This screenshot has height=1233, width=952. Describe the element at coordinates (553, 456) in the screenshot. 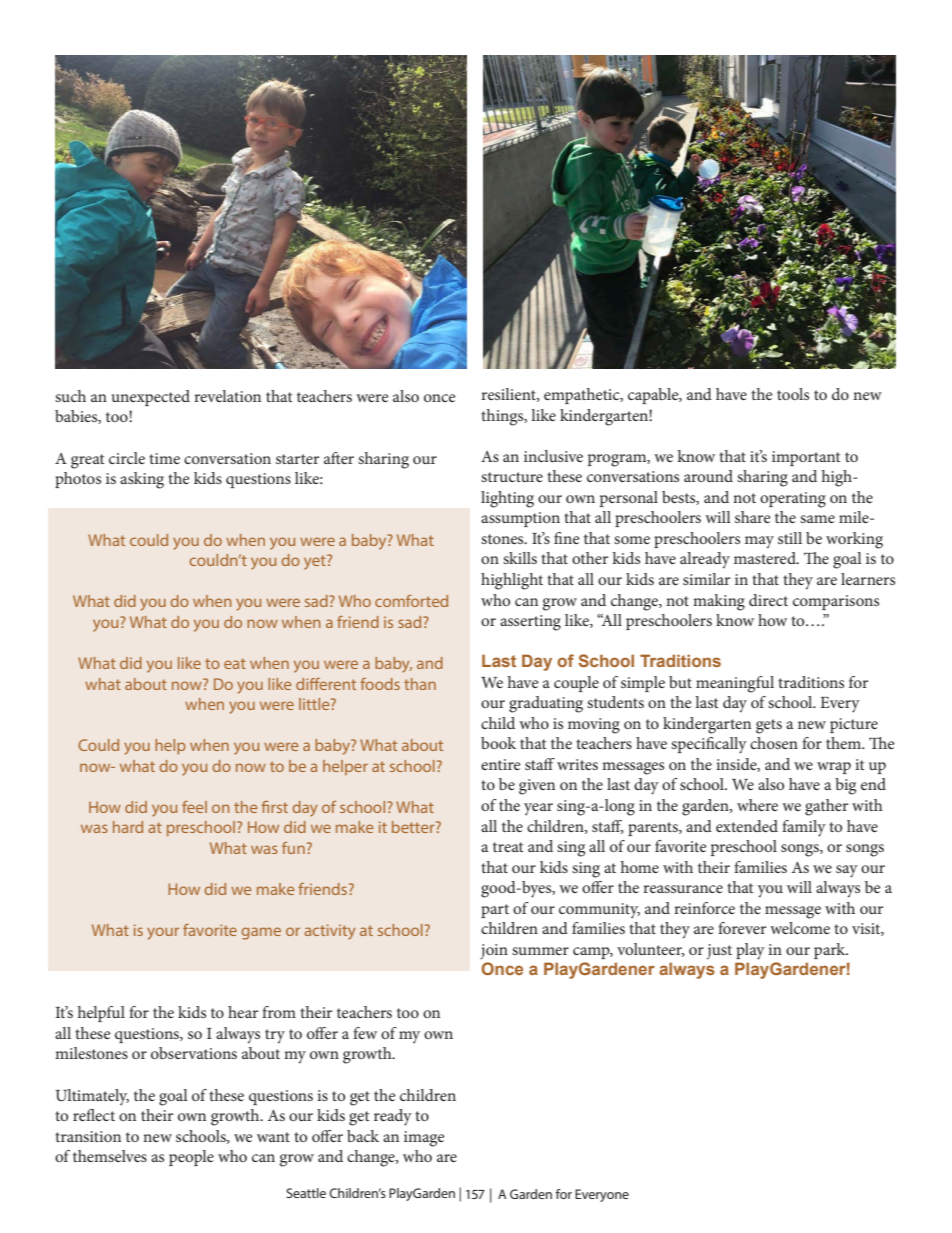

I see `inclusive` at that location.
